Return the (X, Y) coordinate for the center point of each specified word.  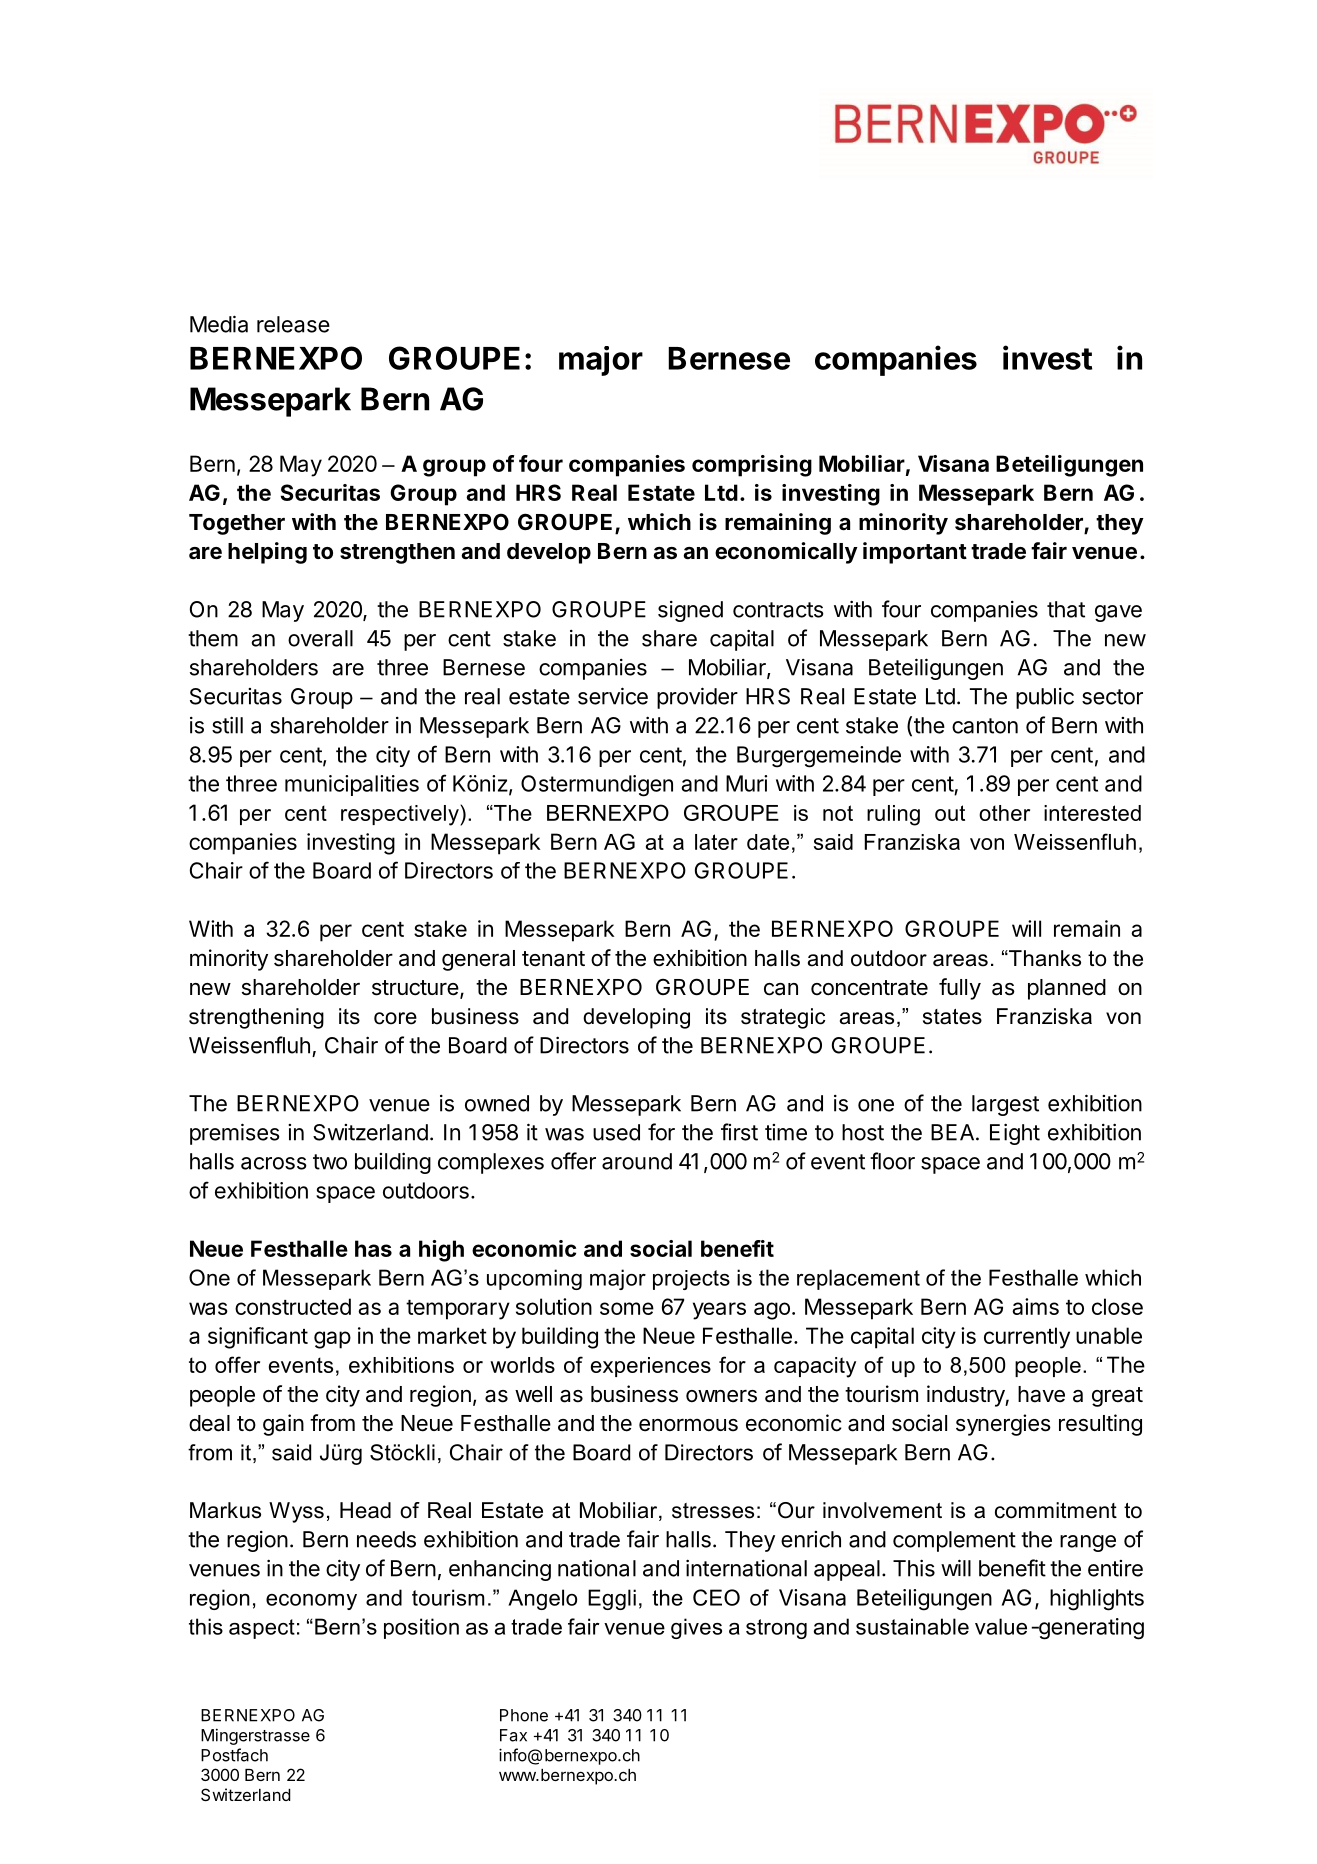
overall (320, 638)
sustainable (912, 1626)
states (952, 1017)
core (395, 1018)
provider (697, 698)
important (915, 553)
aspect (262, 1629)
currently (1027, 1338)
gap (332, 1340)
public (1045, 698)
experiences (651, 1367)
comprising (752, 466)
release (293, 324)
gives (696, 1628)
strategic (783, 1018)
